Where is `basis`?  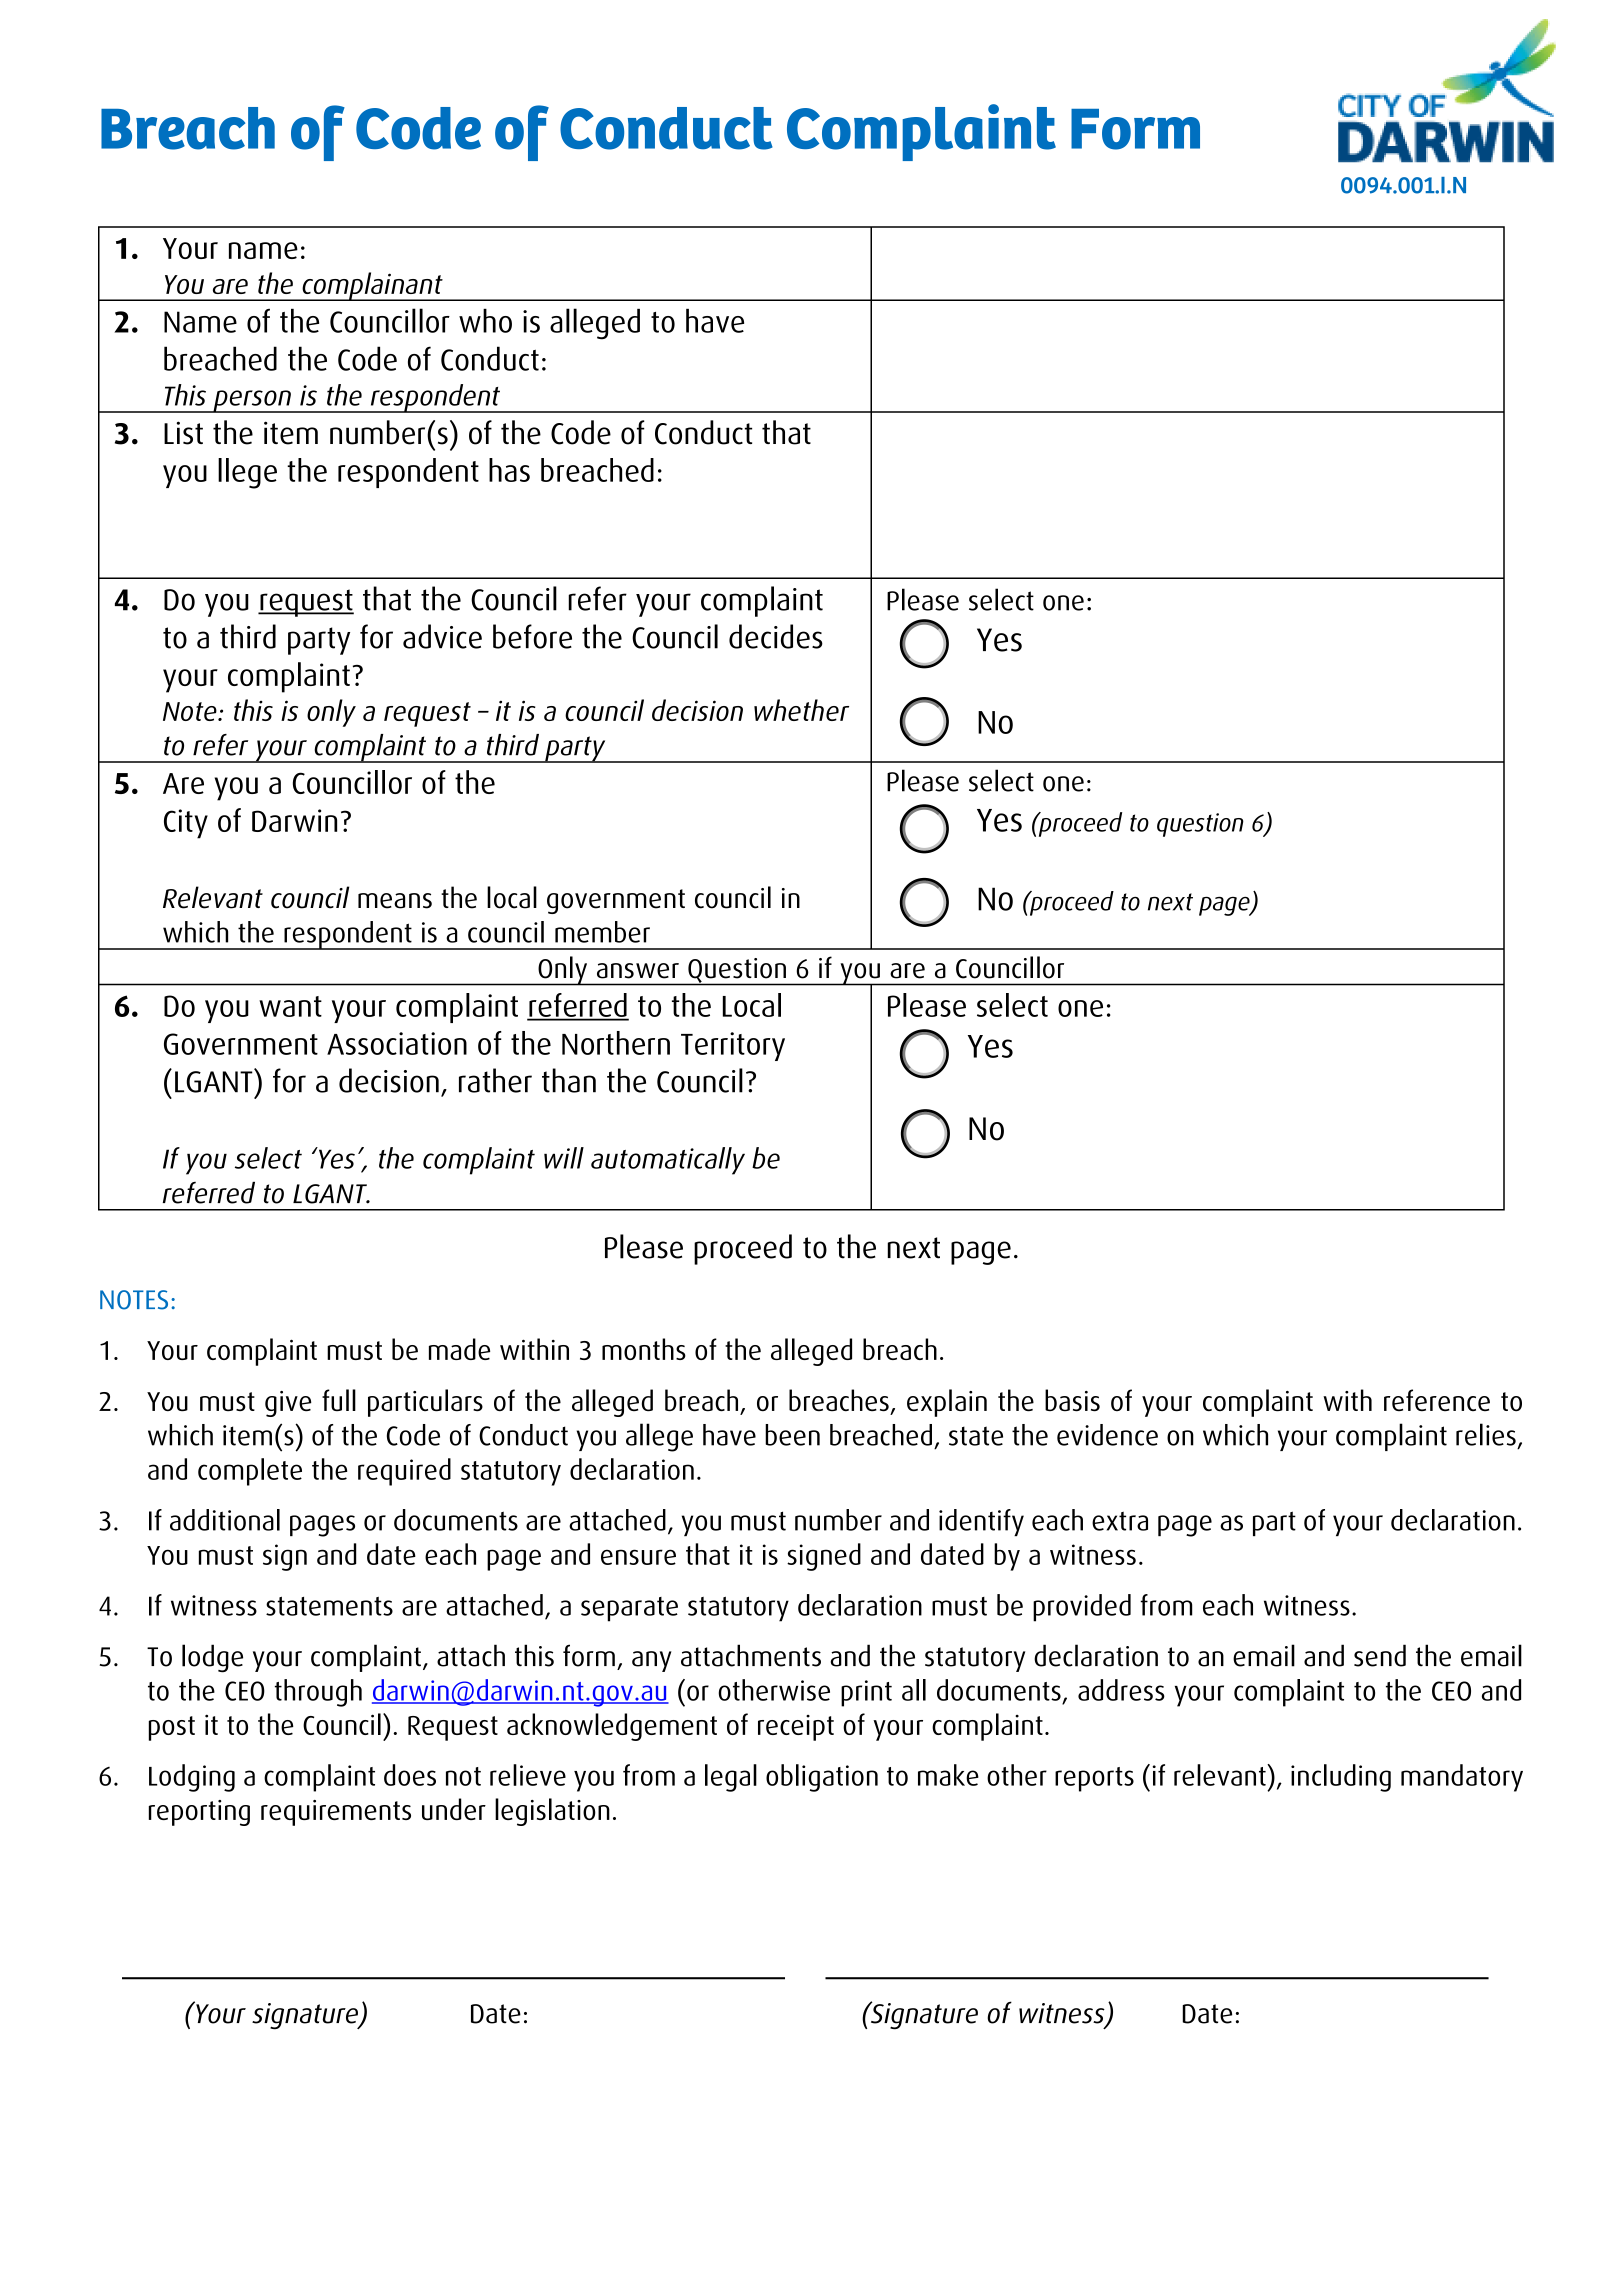 basis is located at coordinates (1072, 1400).
